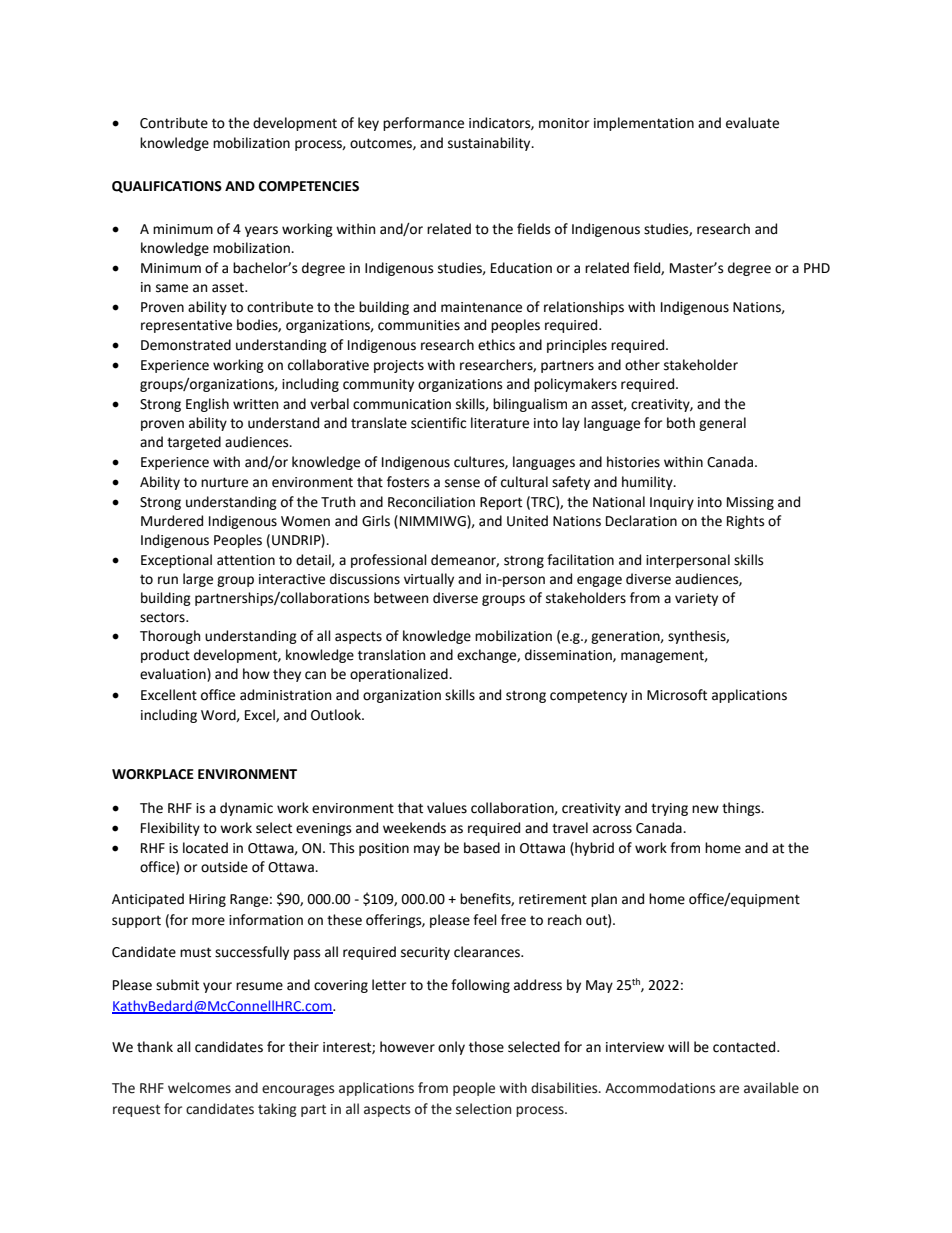 This screenshot has height=1233, width=952. I want to click on general, so click(722, 424).
